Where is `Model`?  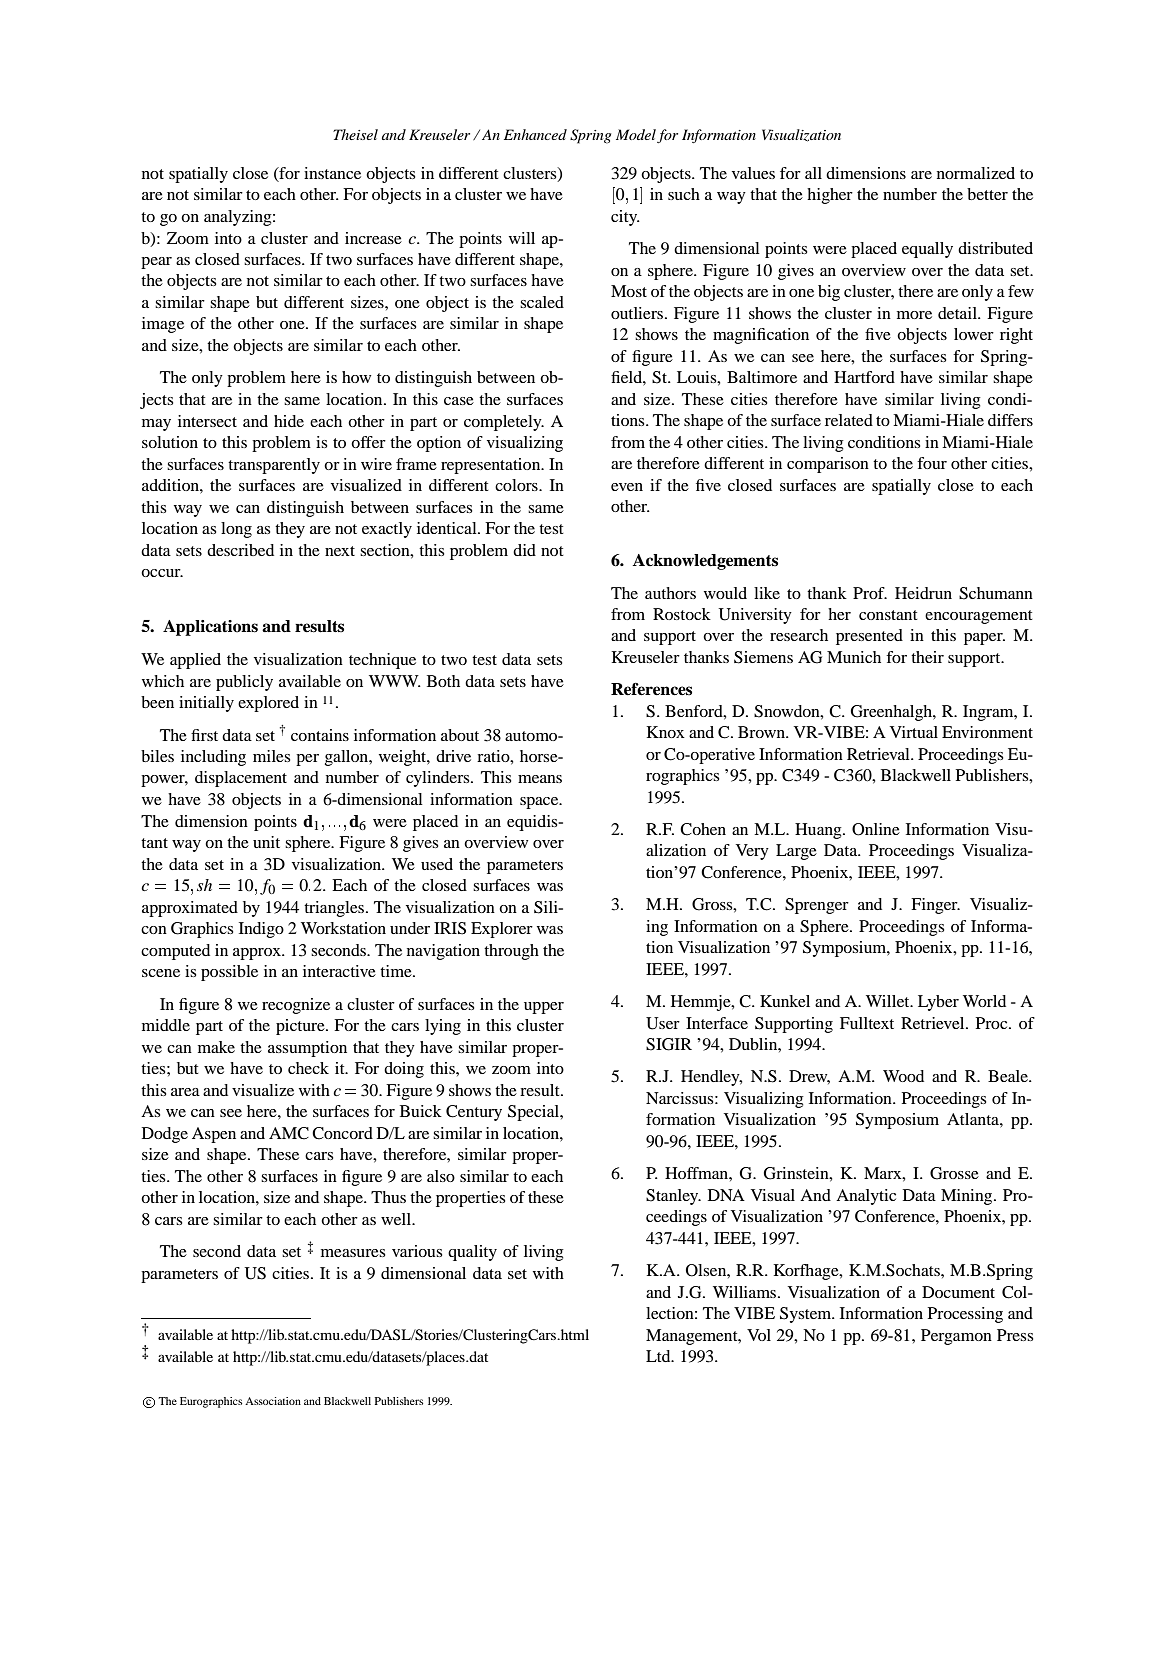 Model is located at coordinates (636, 134).
